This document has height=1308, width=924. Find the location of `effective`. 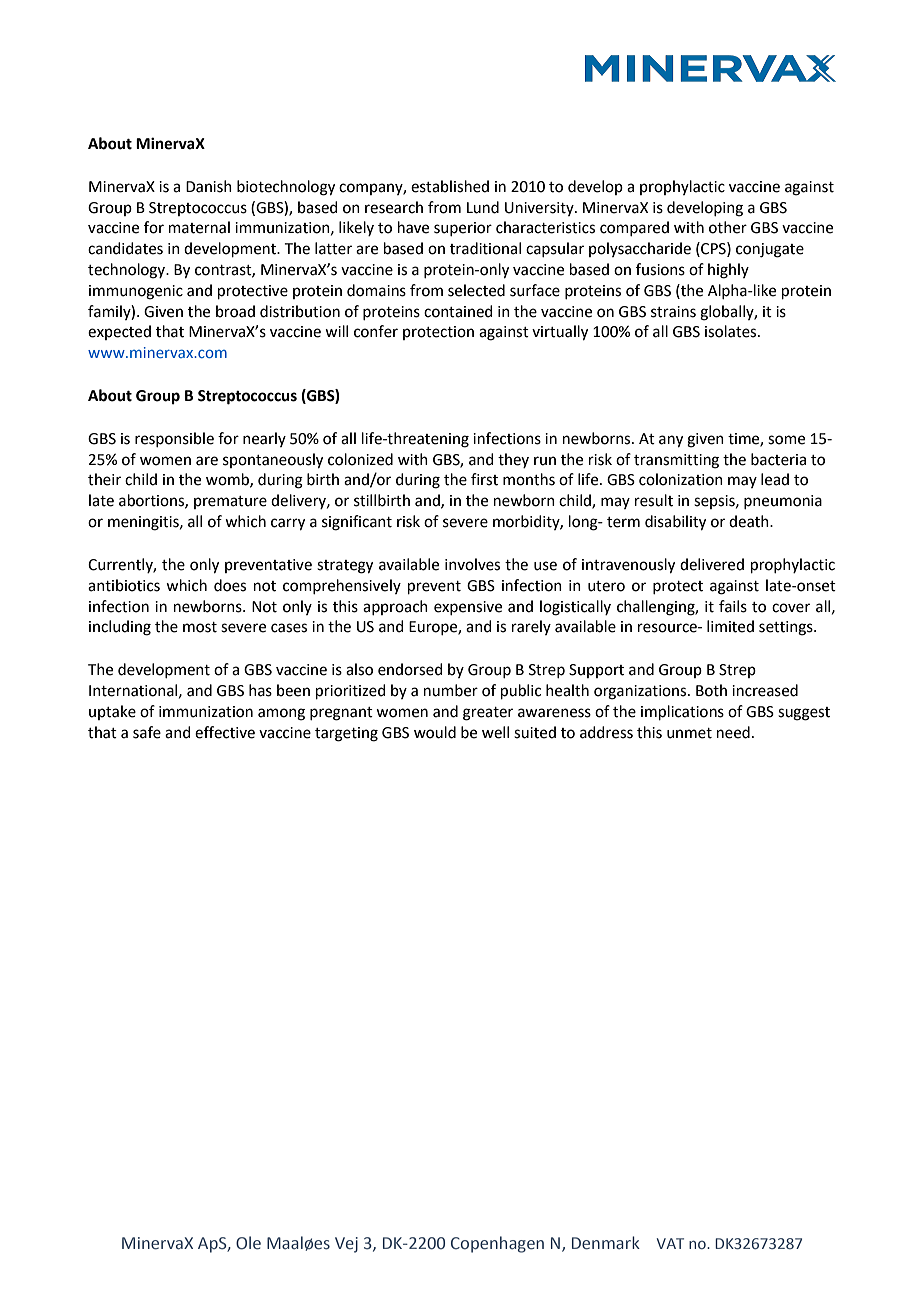

effective is located at coordinates (225, 732).
